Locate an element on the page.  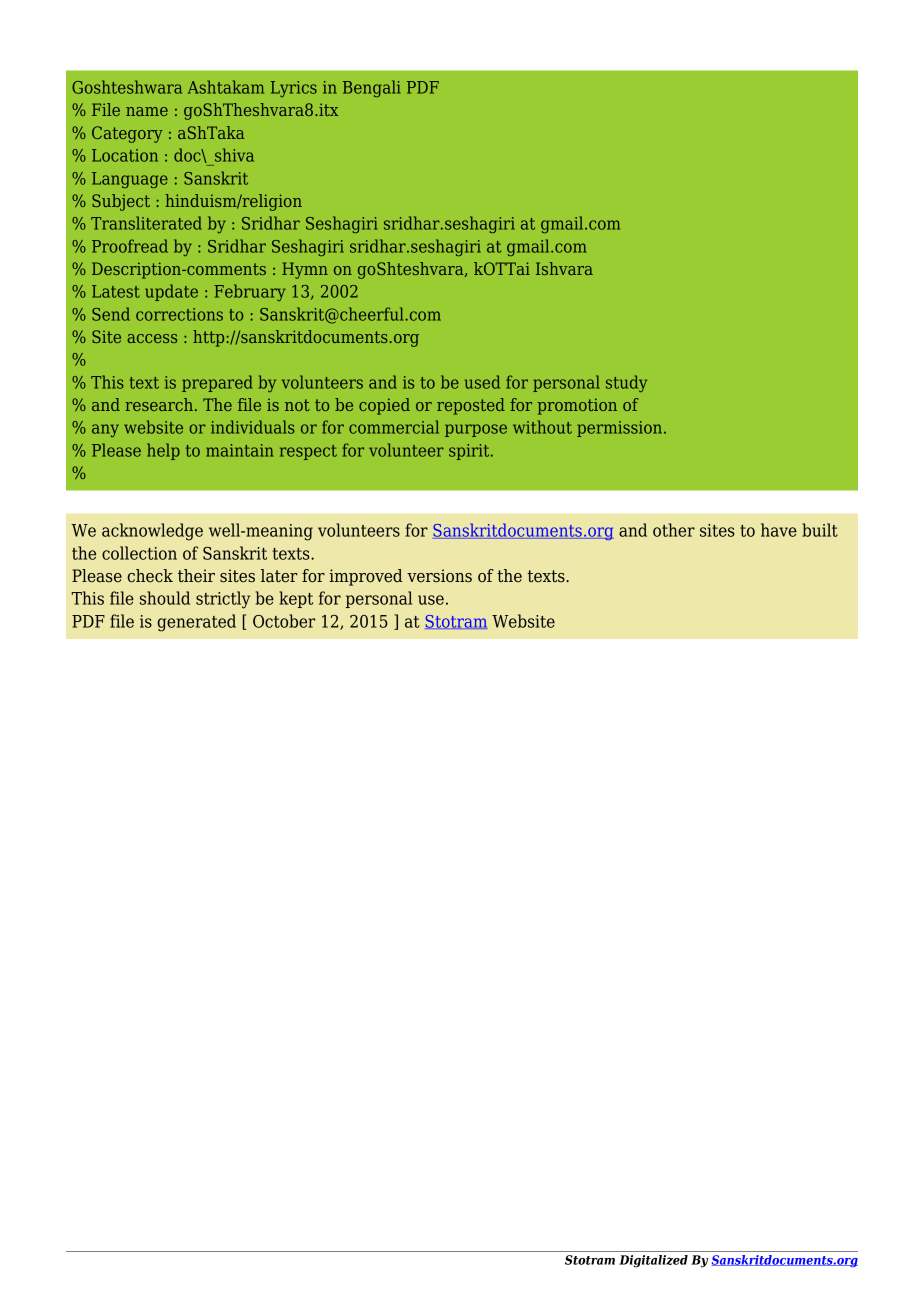
name is located at coordinates (147, 111).
